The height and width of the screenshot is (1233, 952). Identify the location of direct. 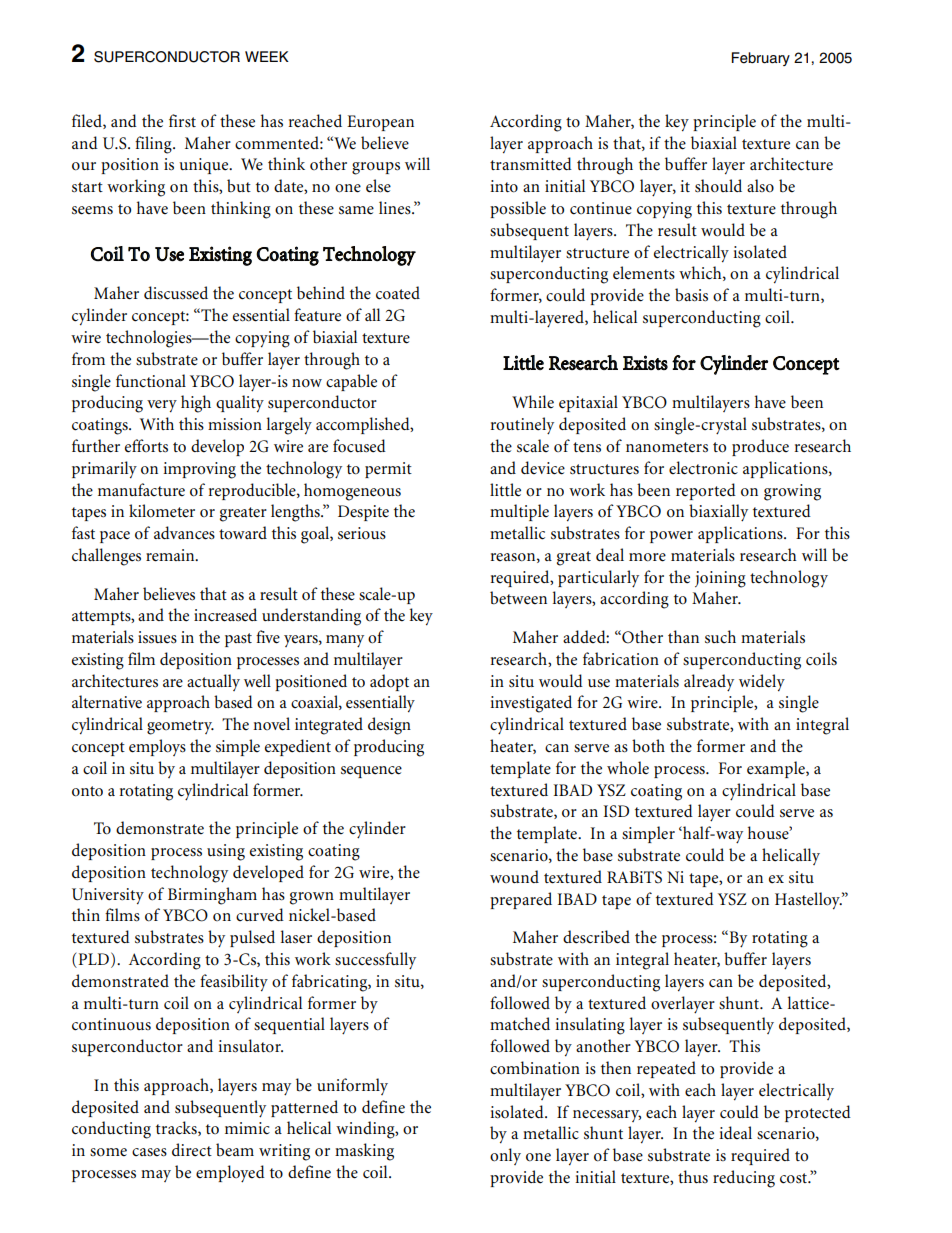
(192, 1150).
